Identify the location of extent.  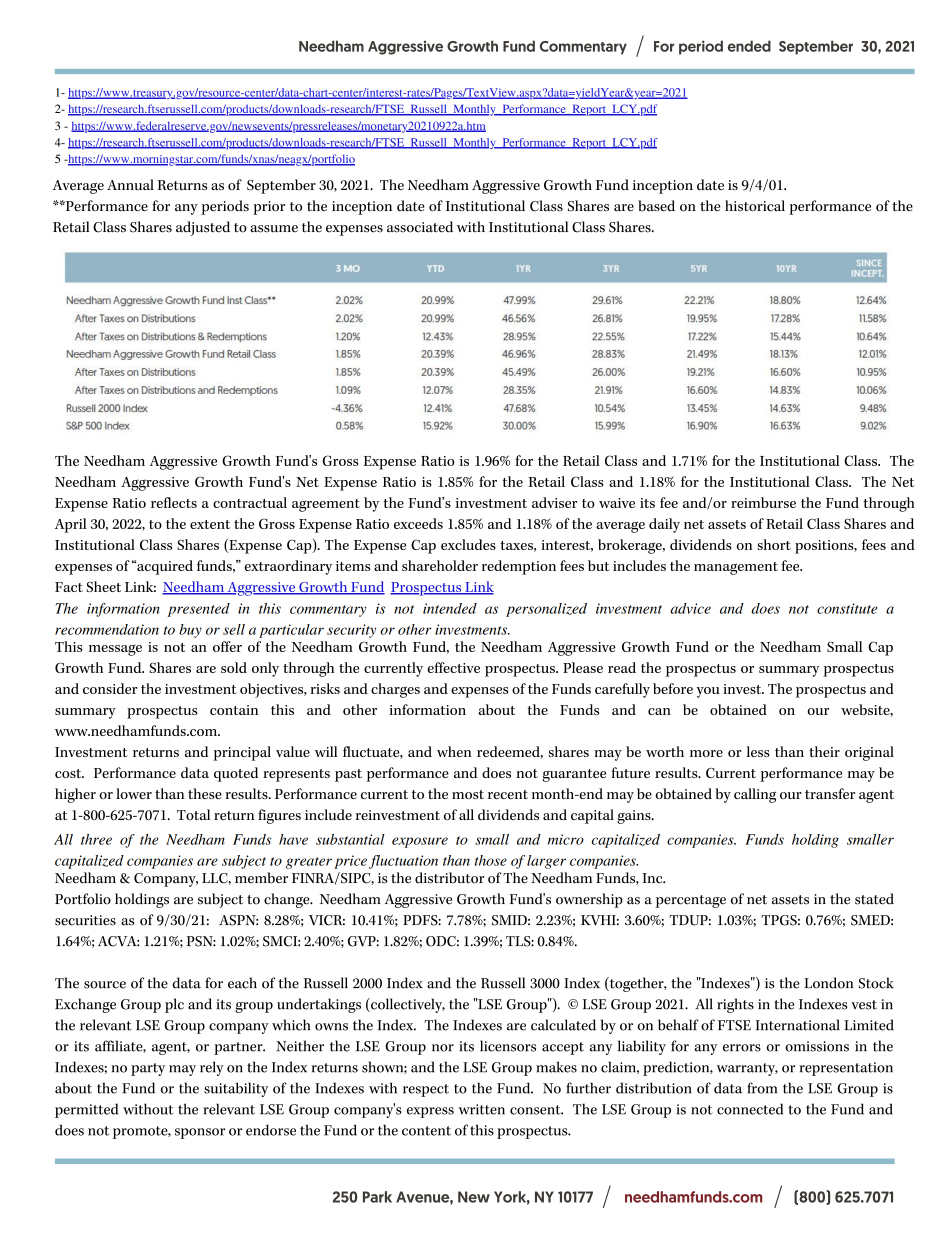
(210, 524).
